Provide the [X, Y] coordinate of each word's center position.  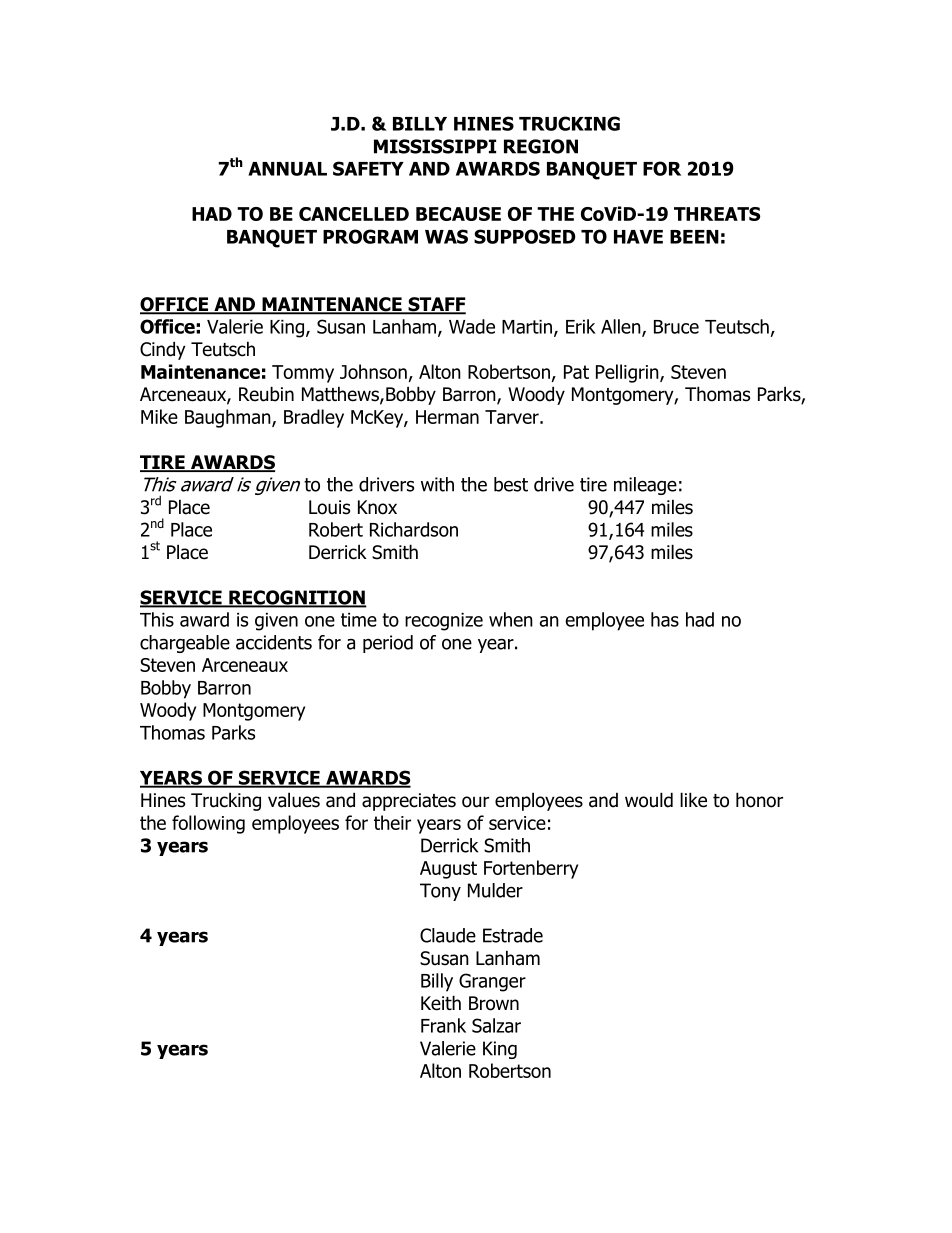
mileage [645, 486]
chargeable [185, 644]
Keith [441, 1003]
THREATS [717, 214]
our [475, 802]
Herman [447, 417]
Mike [159, 416]
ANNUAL [287, 169]
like [693, 800]
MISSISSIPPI [435, 146]
